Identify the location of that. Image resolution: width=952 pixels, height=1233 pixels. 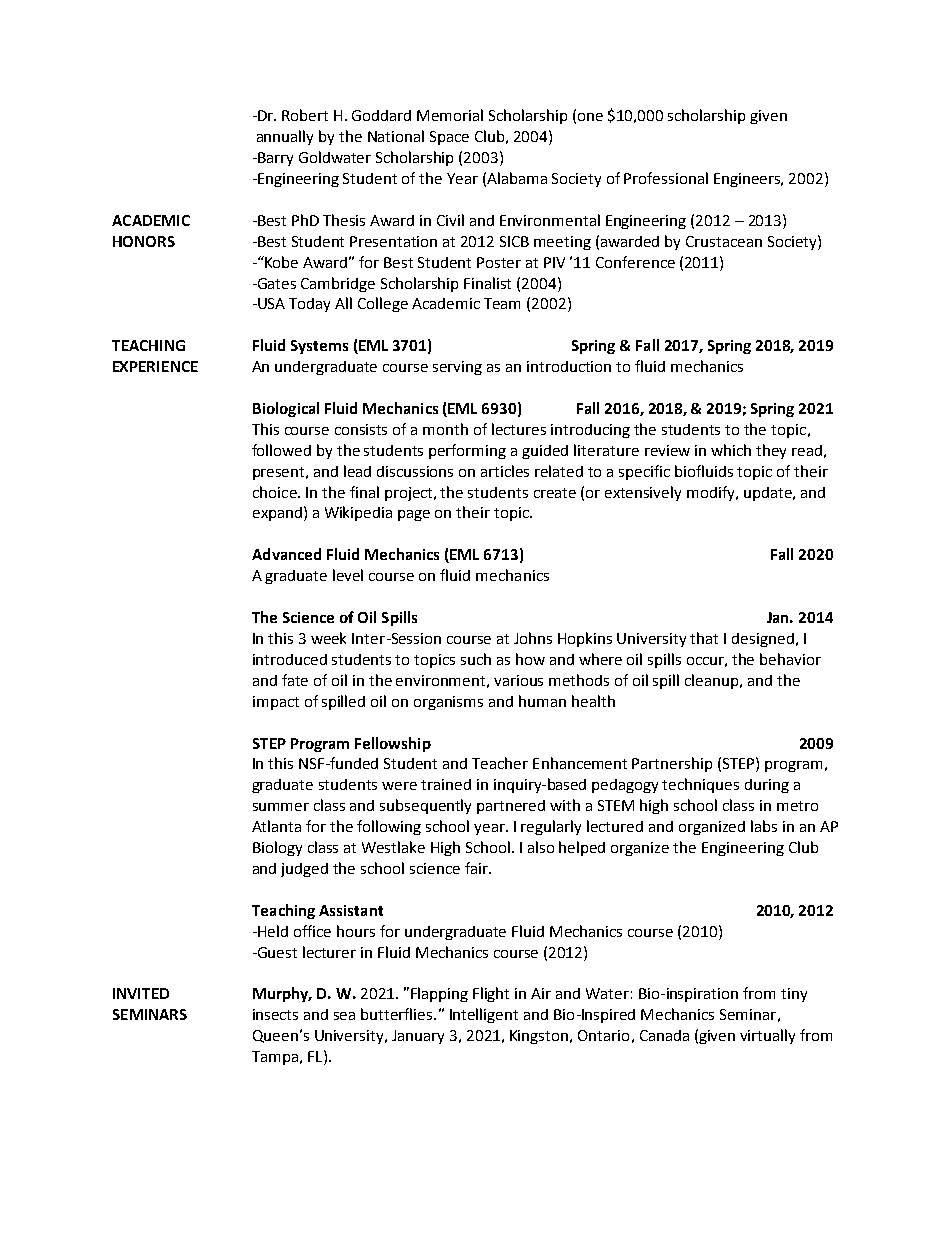
(704, 638).
